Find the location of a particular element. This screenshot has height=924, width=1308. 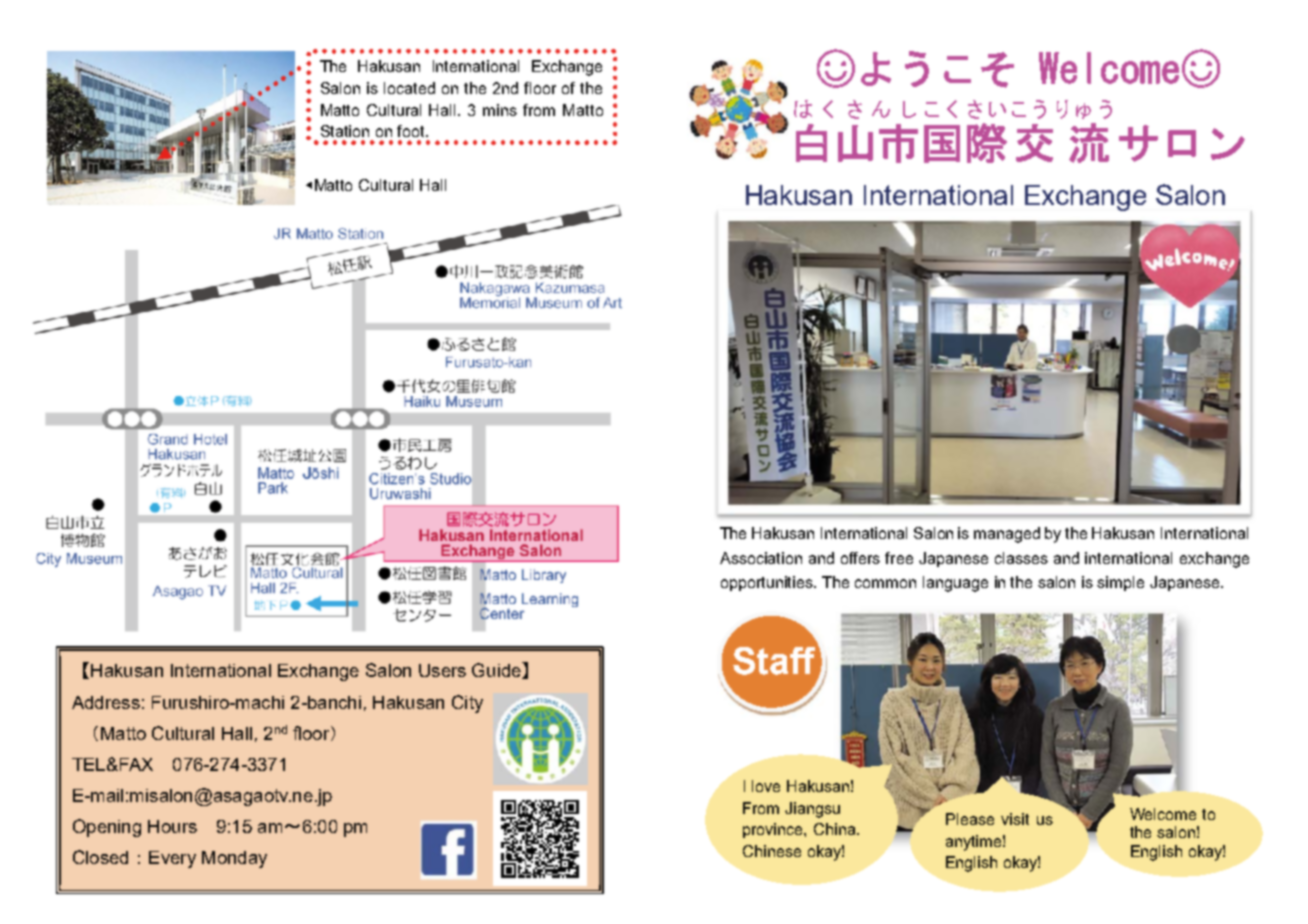

Users is located at coordinates (442, 670).
